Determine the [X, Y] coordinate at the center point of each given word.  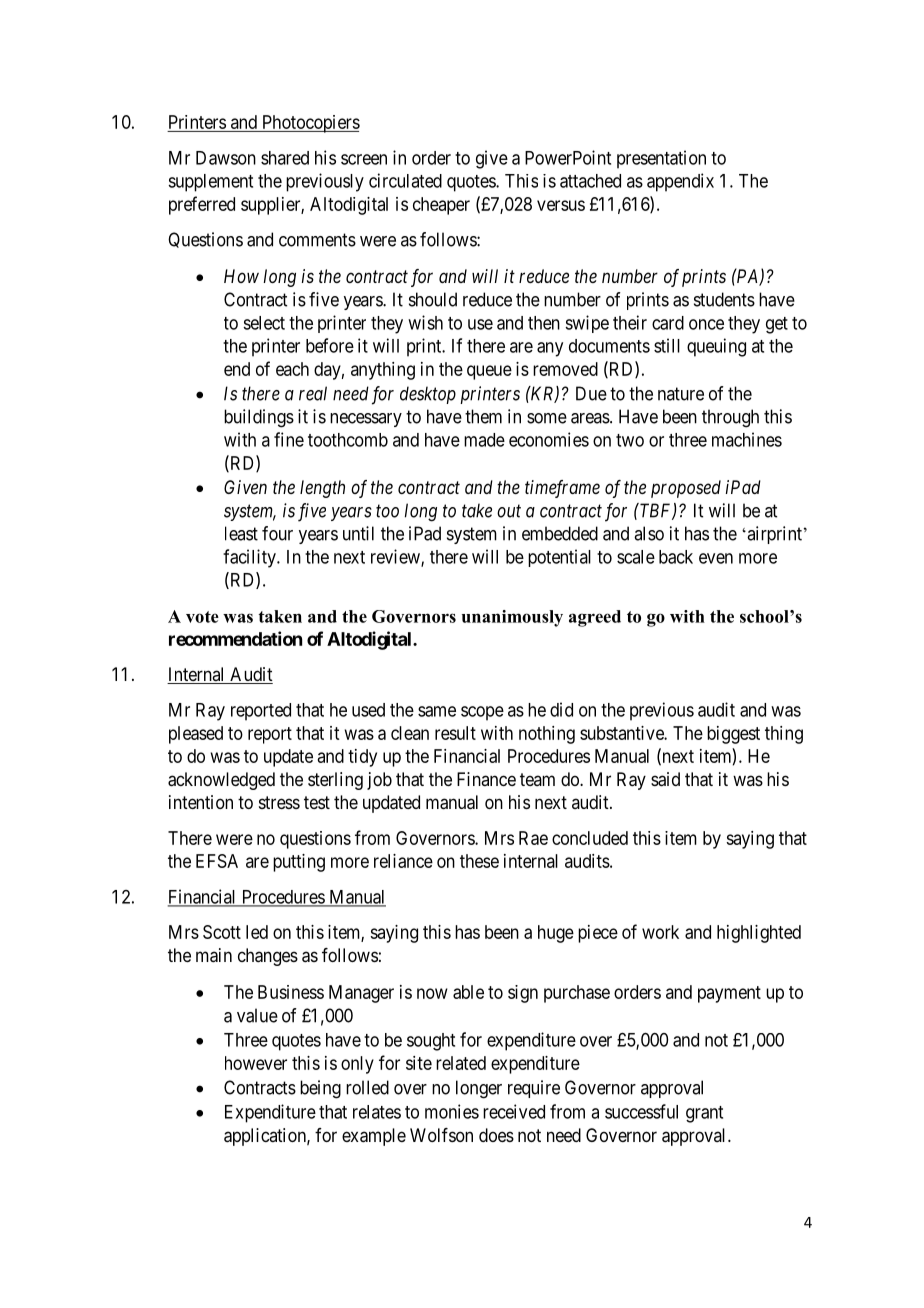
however [256, 1063]
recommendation [235, 638]
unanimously [512, 618]
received [514, 1111]
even [716, 558]
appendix [680, 182]
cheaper [441, 206]
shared [285, 158]
